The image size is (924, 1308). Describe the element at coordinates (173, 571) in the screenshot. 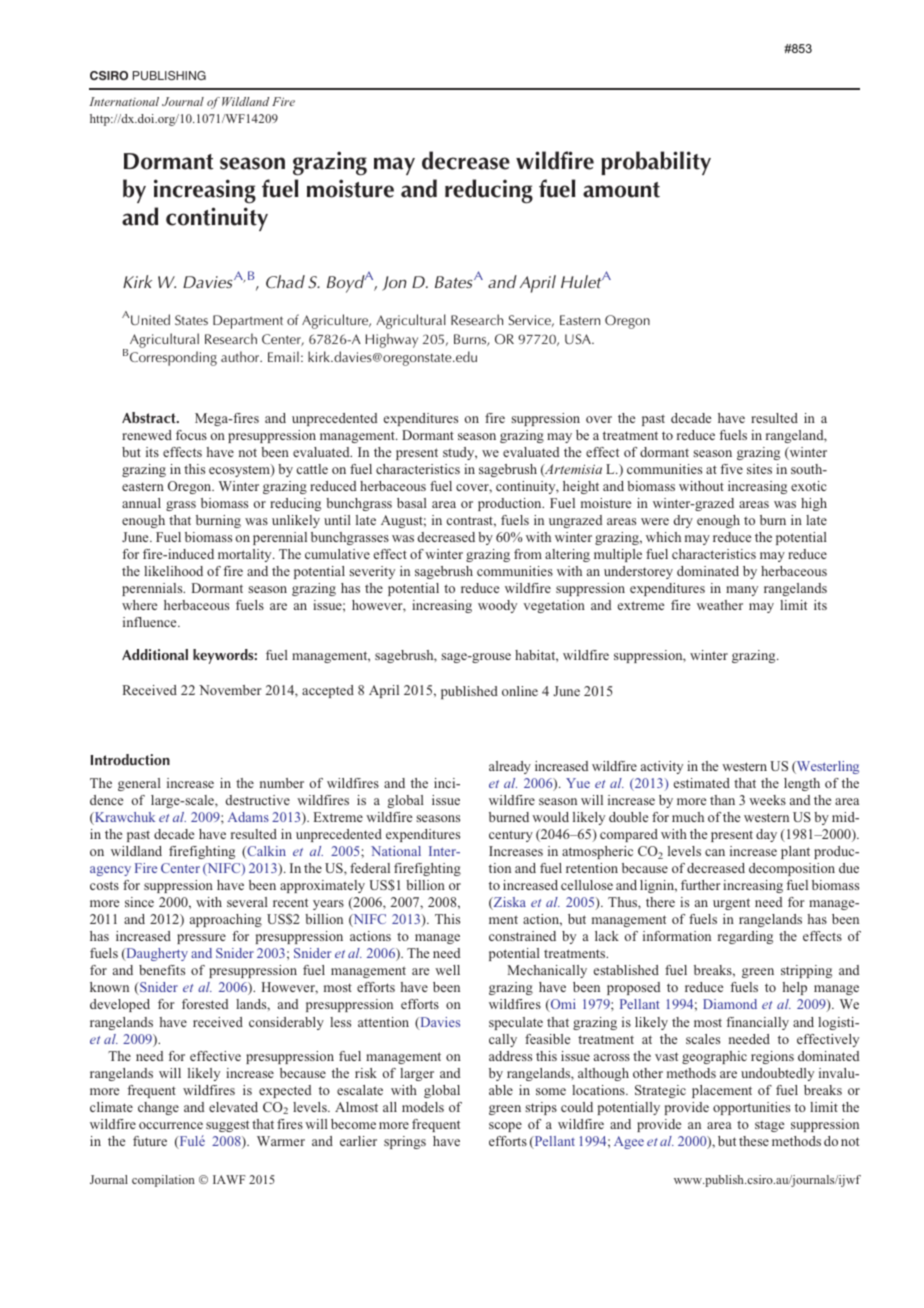

I see `likelihood` at that location.
